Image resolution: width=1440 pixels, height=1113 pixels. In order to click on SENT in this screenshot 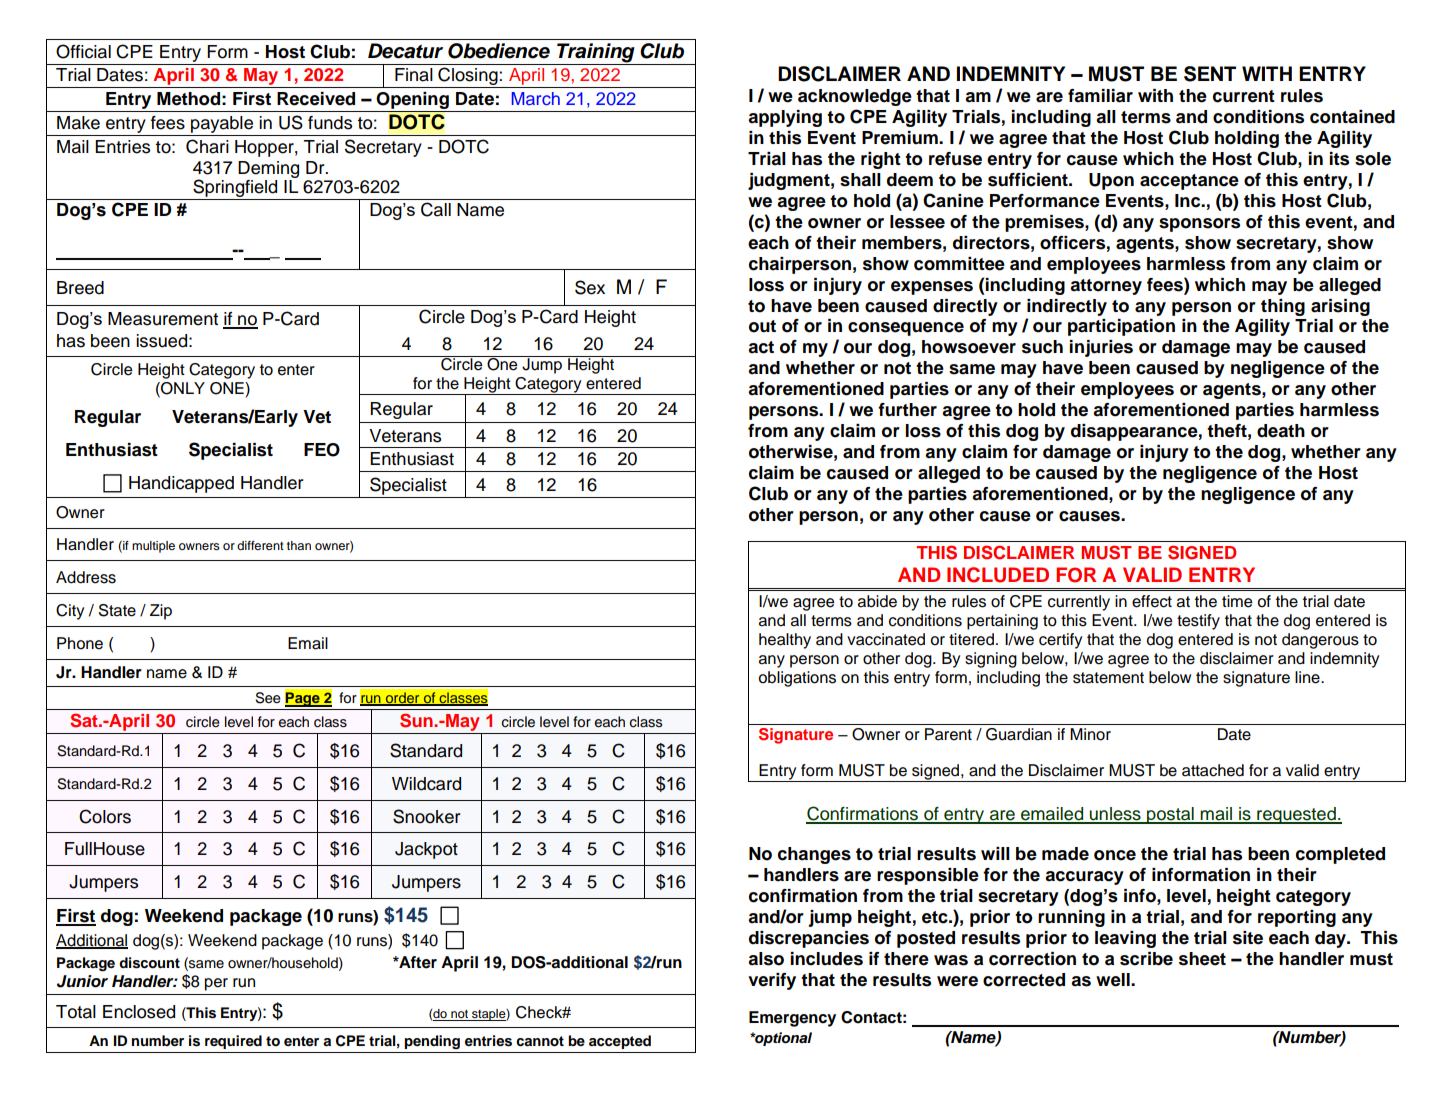, I will do `click(1210, 74)`.
